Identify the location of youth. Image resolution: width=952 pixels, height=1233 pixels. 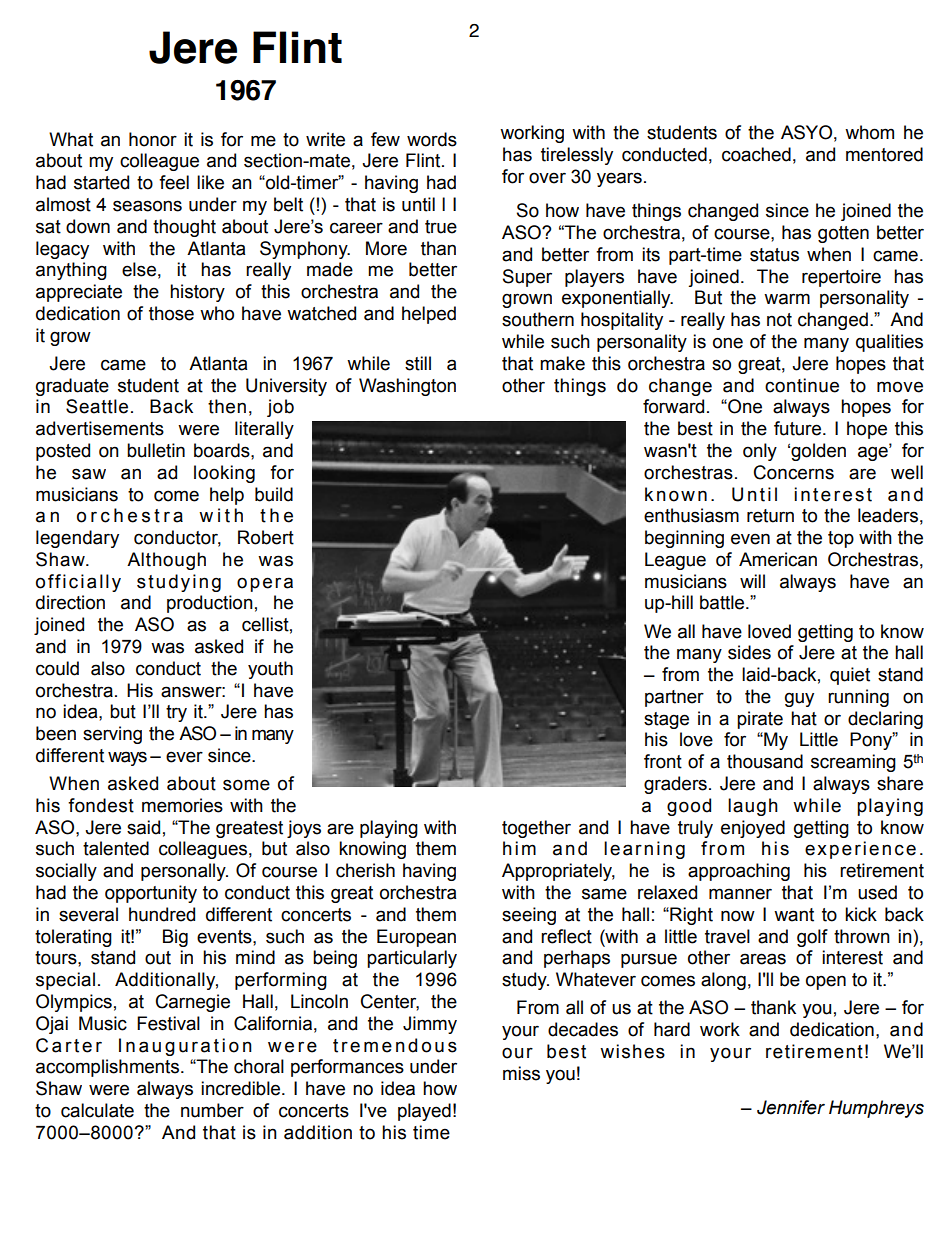
(270, 670).
